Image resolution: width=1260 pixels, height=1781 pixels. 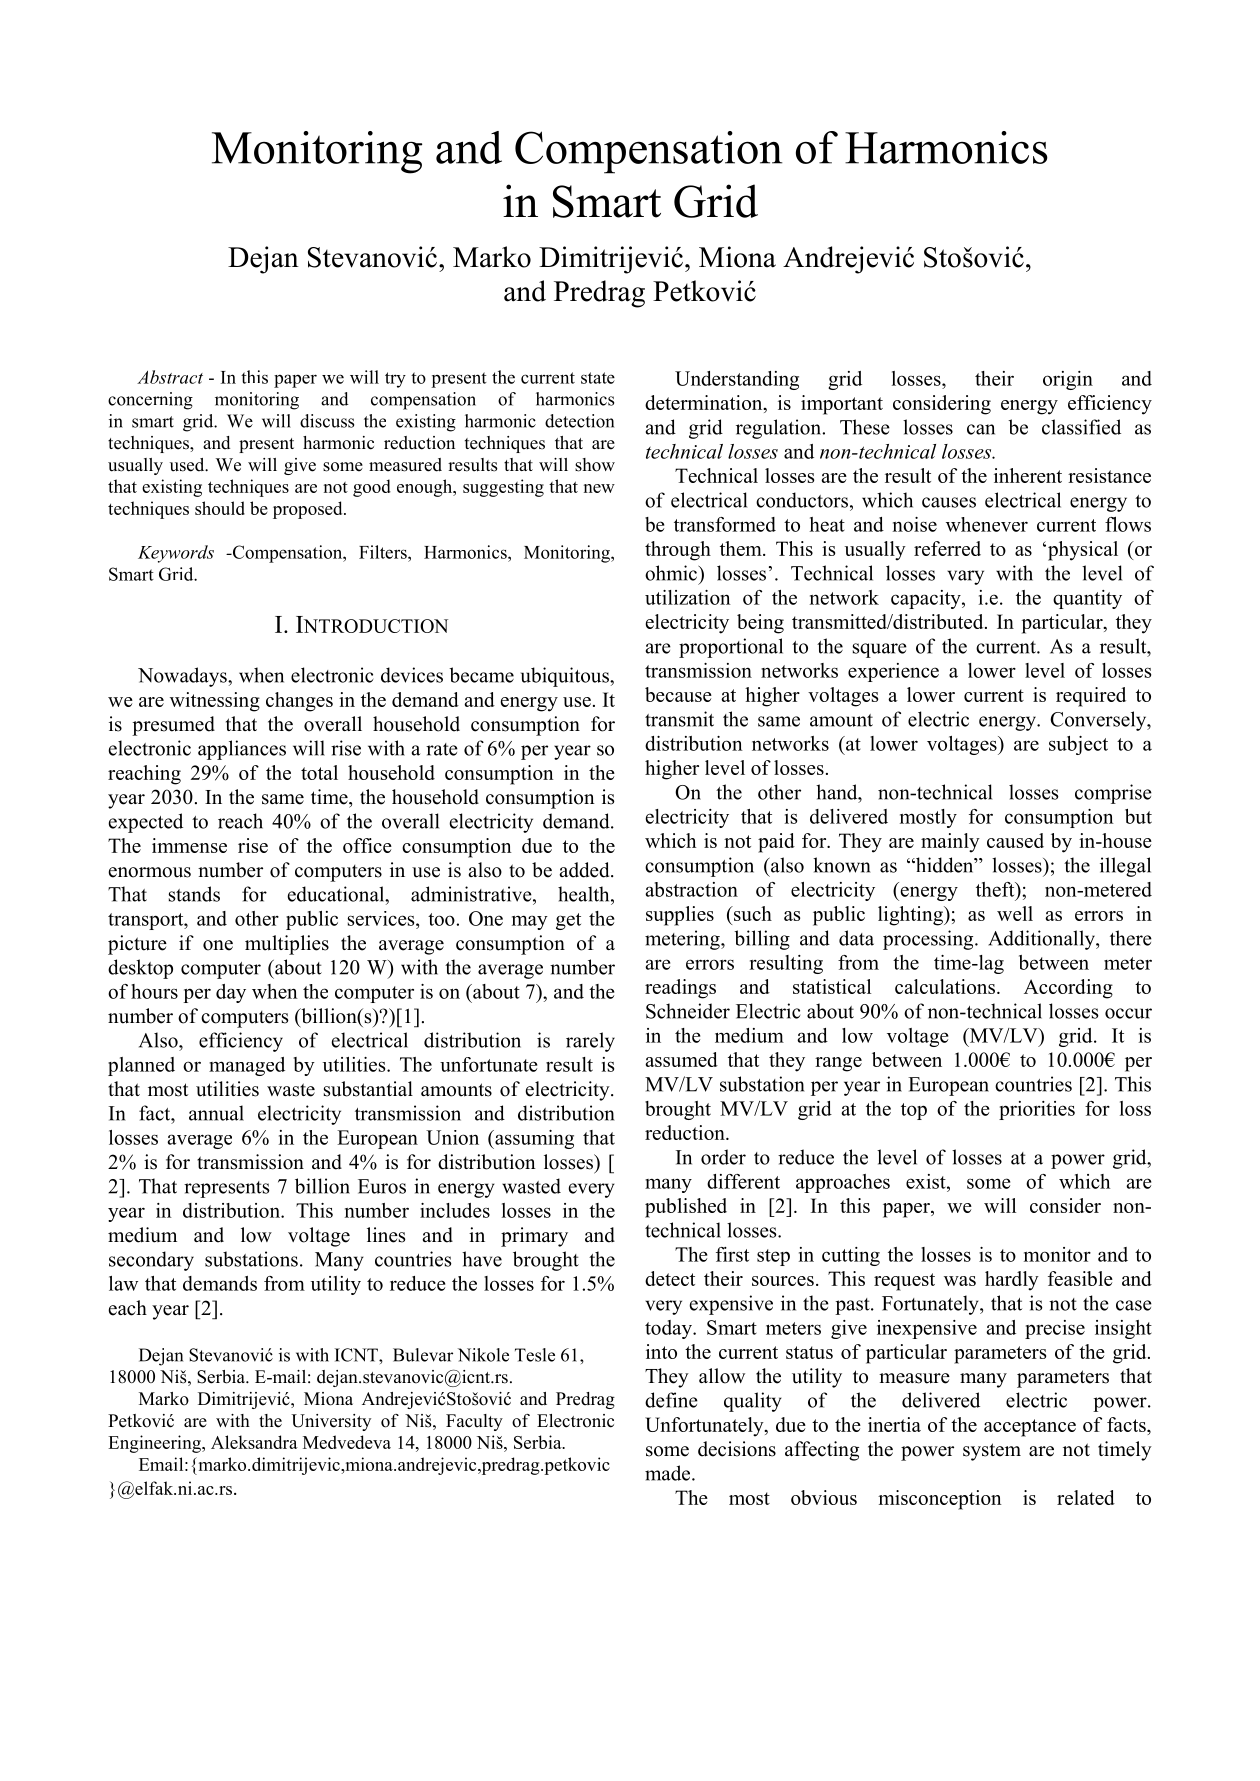 What do you see at coordinates (981, 429) in the screenshot?
I see `can` at bounding box center [981, 429].
